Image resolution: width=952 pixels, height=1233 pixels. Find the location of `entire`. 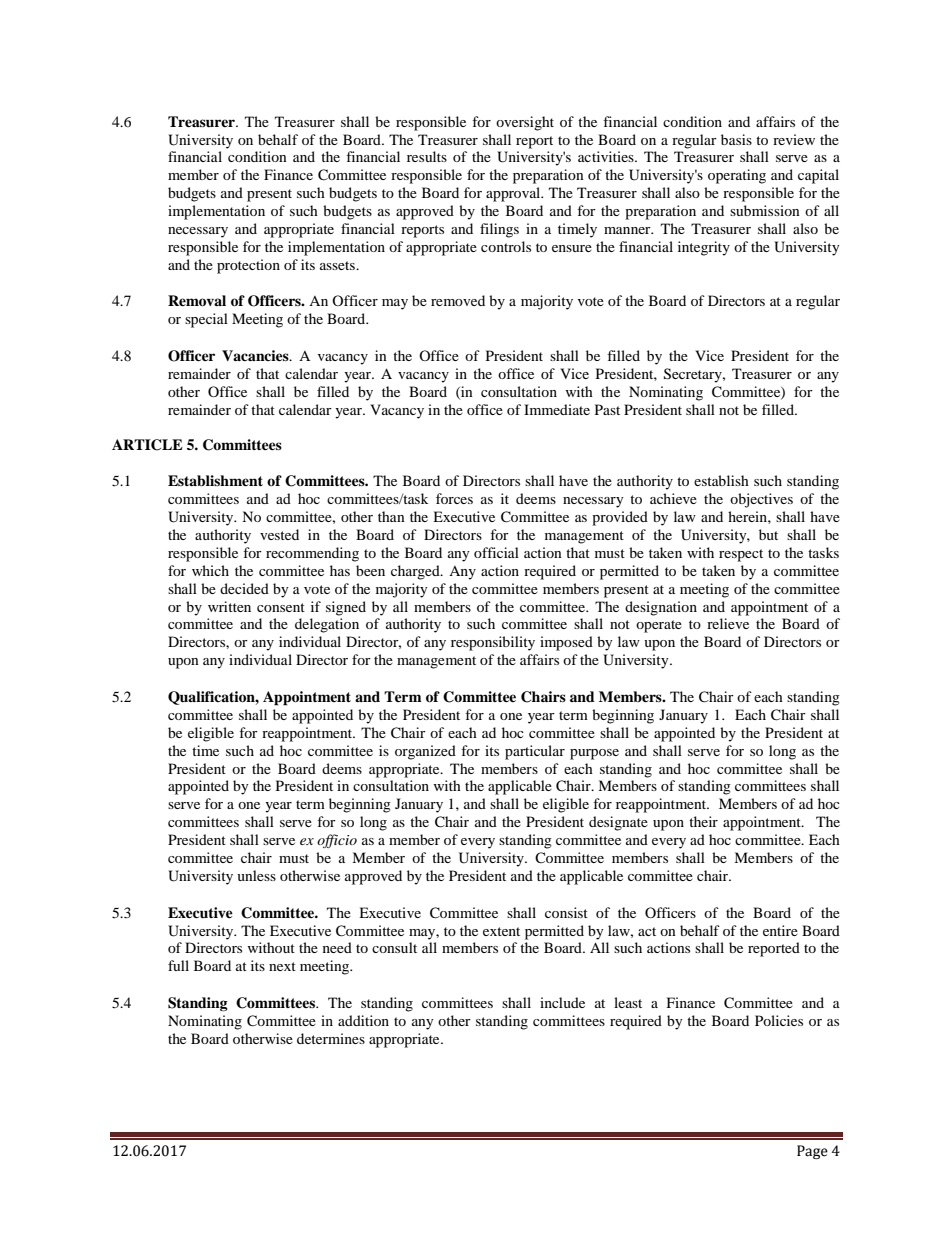

entire is located at coordinates (780, 930).
